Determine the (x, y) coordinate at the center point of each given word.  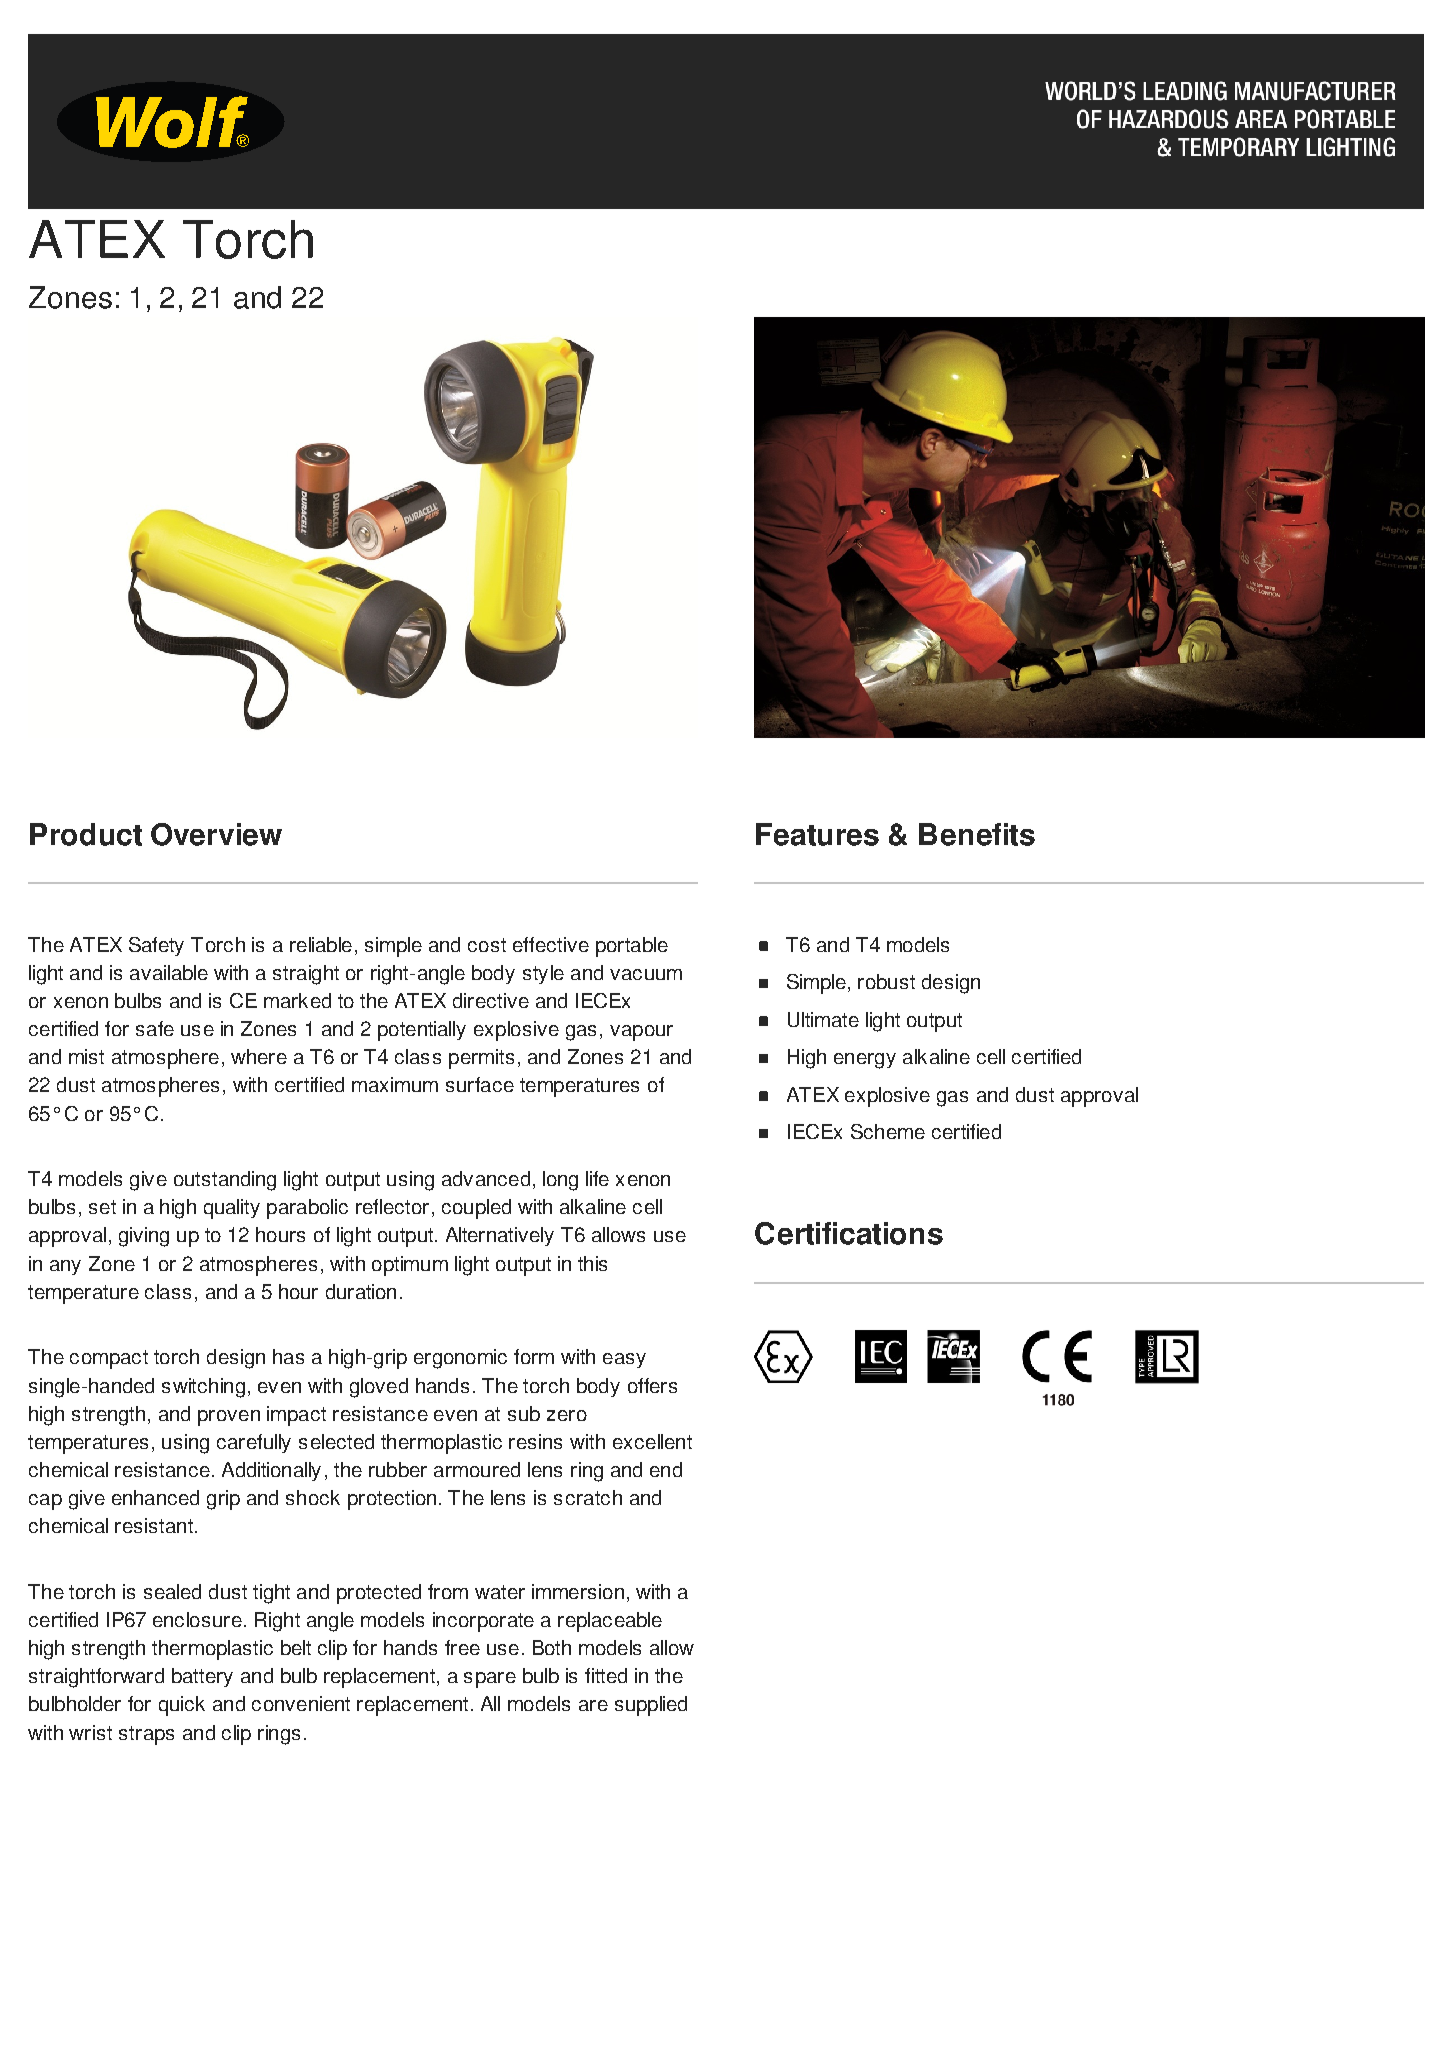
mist (86, 1056)
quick (182, 1706)
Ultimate (823, 1019)
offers (652, 1385)
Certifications (849, 1233)
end (666, 1469)
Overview (216, 834)
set (102, 1207)
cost (487, 945)
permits (481, 1059)
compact (109, 1359)
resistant (154, 1525)
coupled (476, 1209)
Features (817, 834)
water (500, 1592)
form (534, 1356)
